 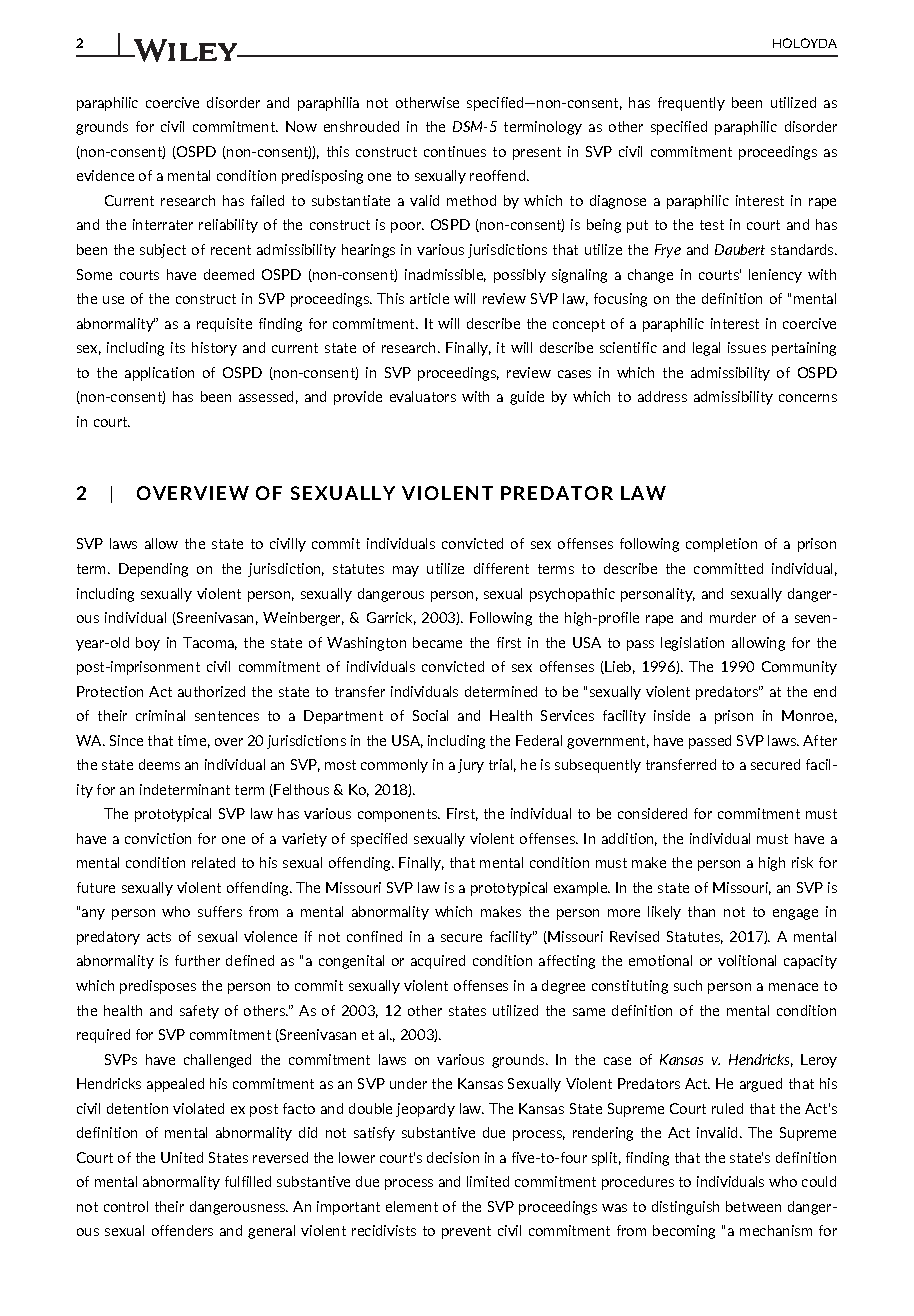 I want to click on application, so click(x=159, y=374).
